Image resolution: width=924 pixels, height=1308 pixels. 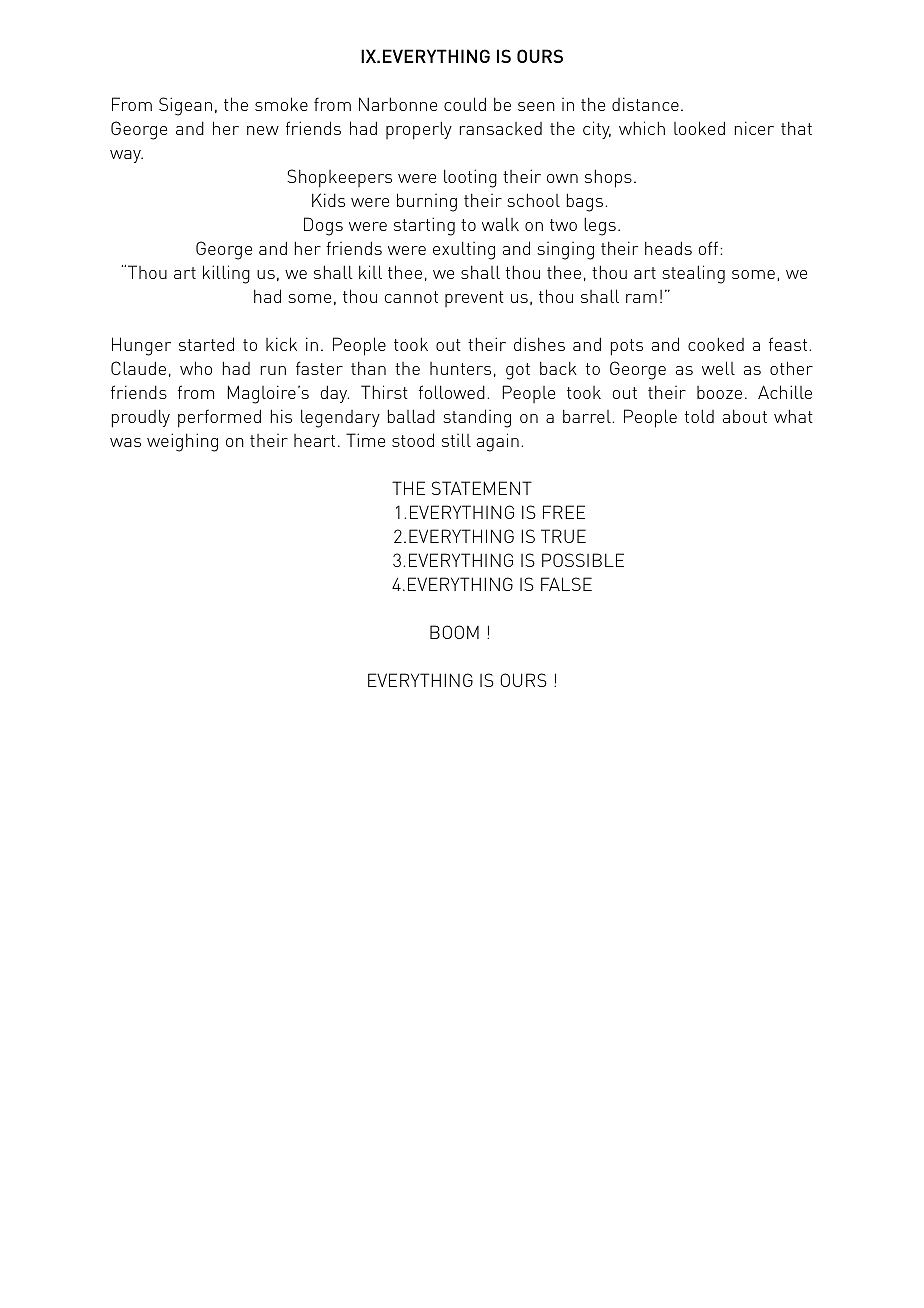 I want to click on POSSIBLE, so click(x=583, y=560).
